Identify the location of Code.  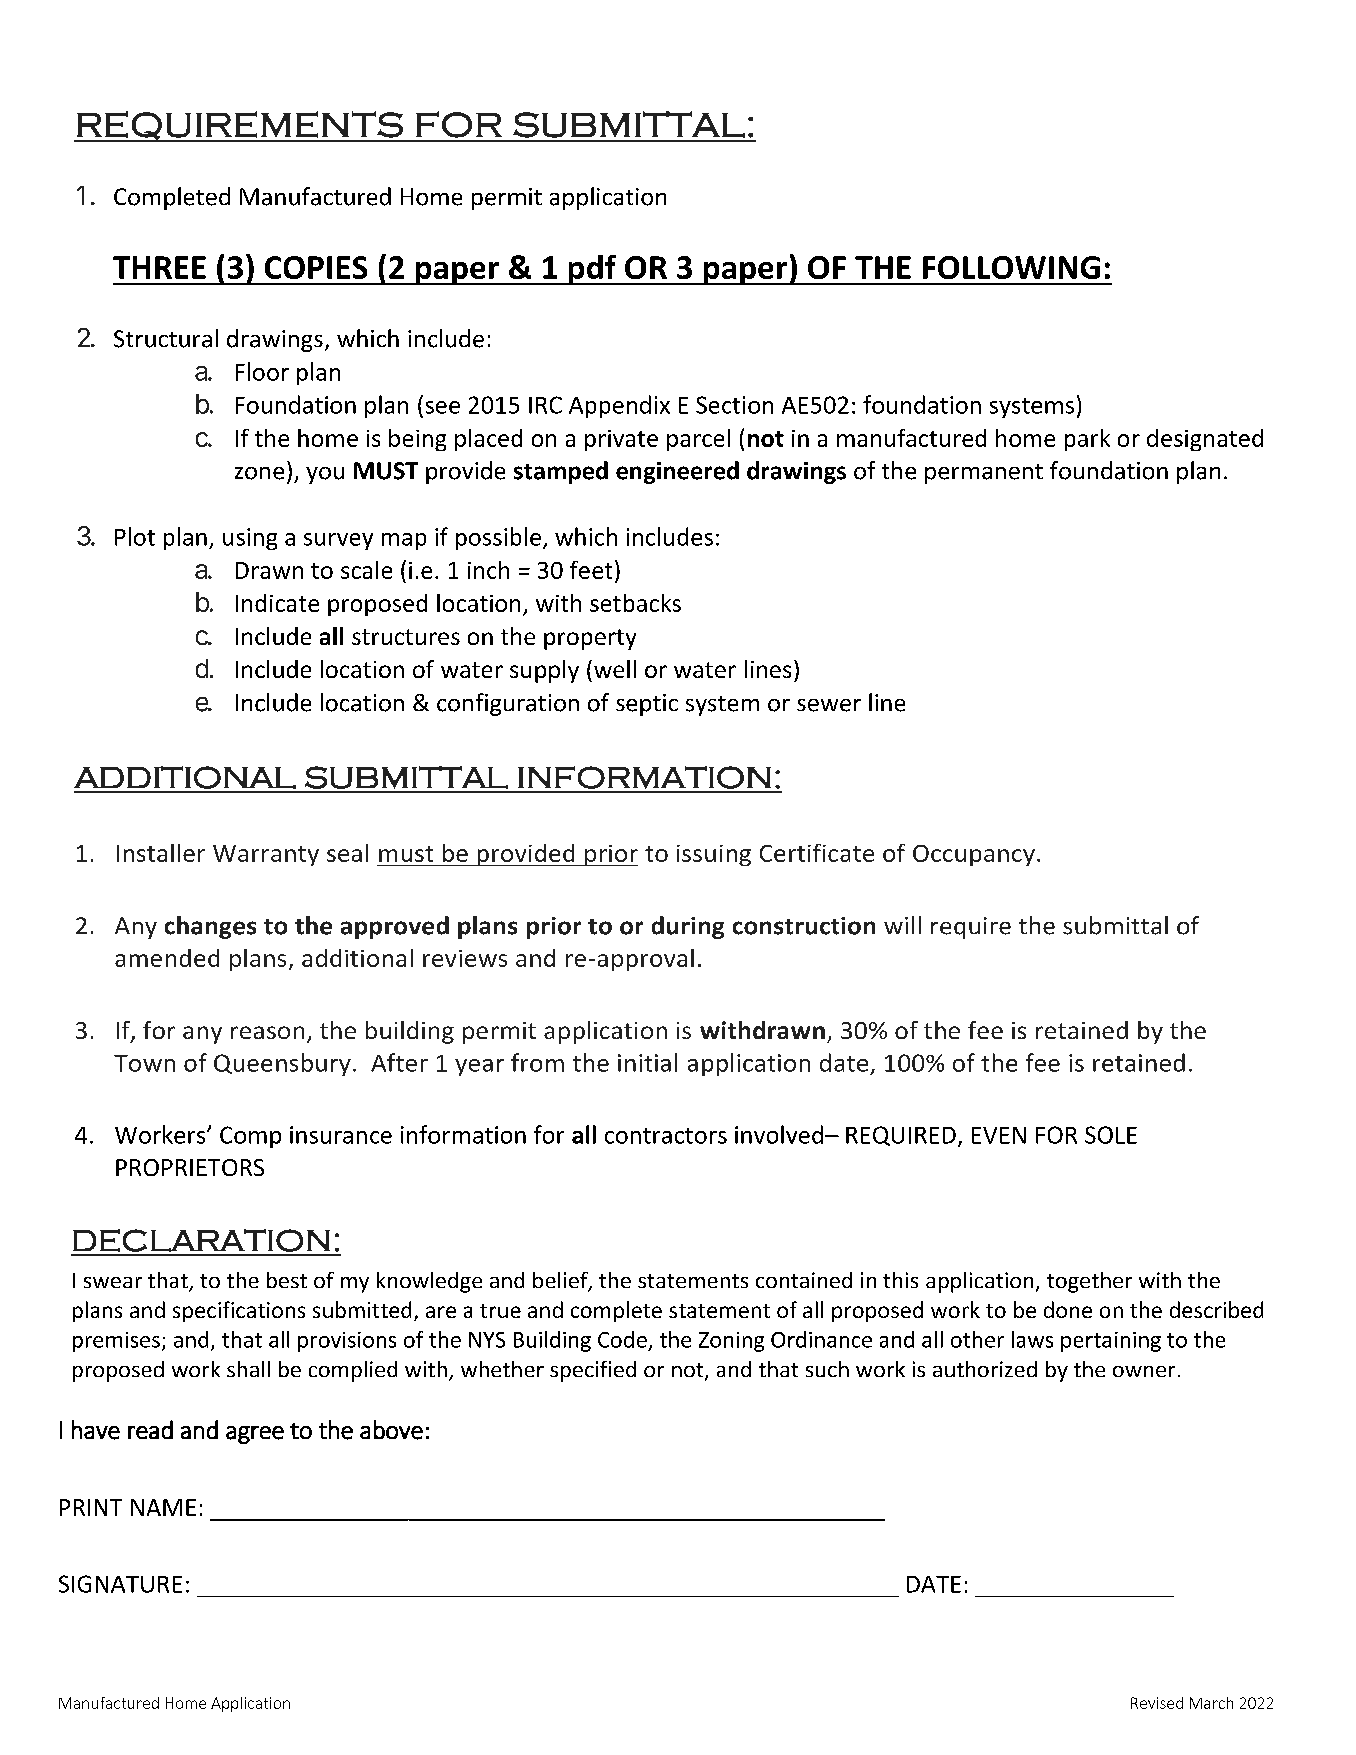
(622, 1339).
